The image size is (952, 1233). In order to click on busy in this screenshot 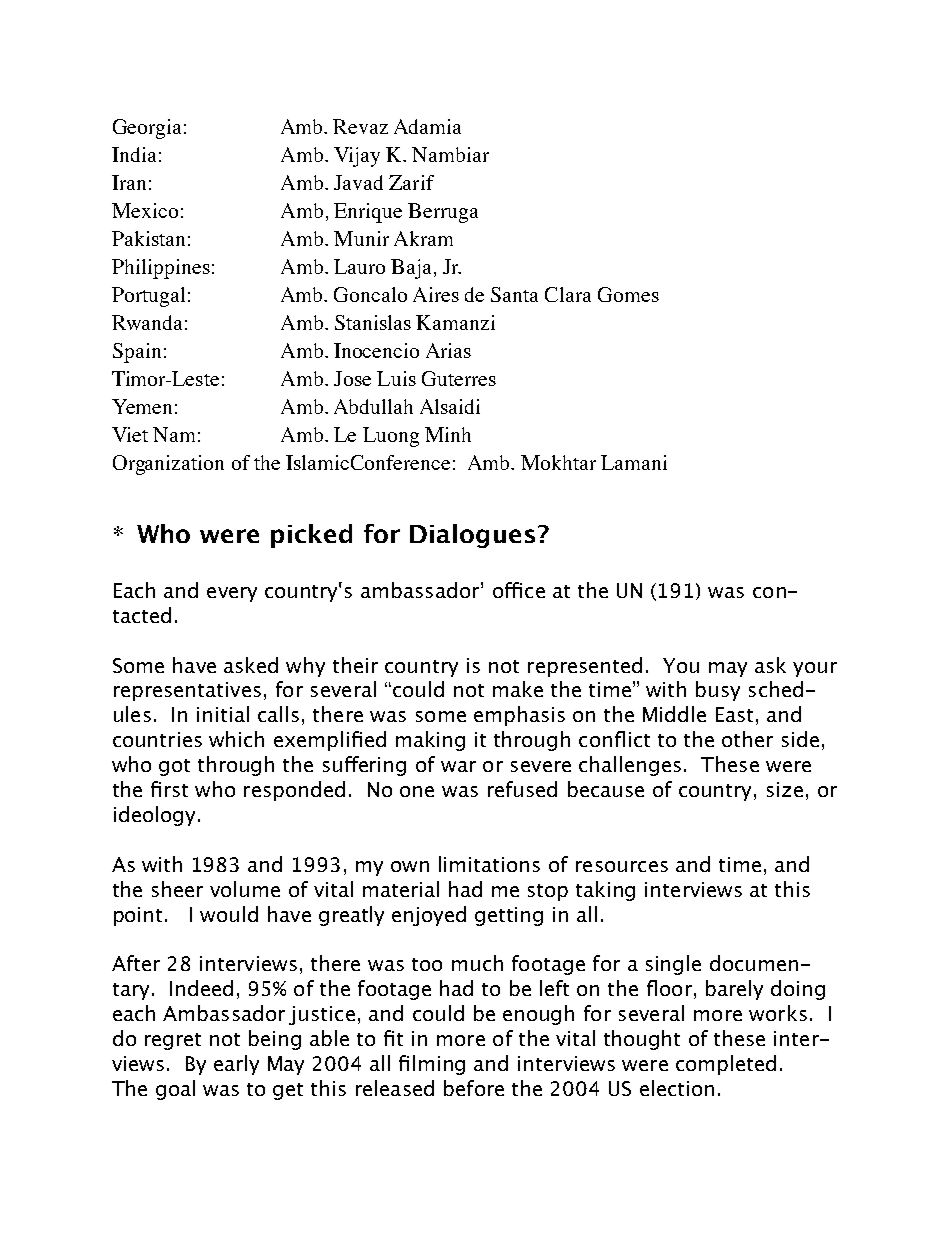, I will do `click(718, 691)`.
